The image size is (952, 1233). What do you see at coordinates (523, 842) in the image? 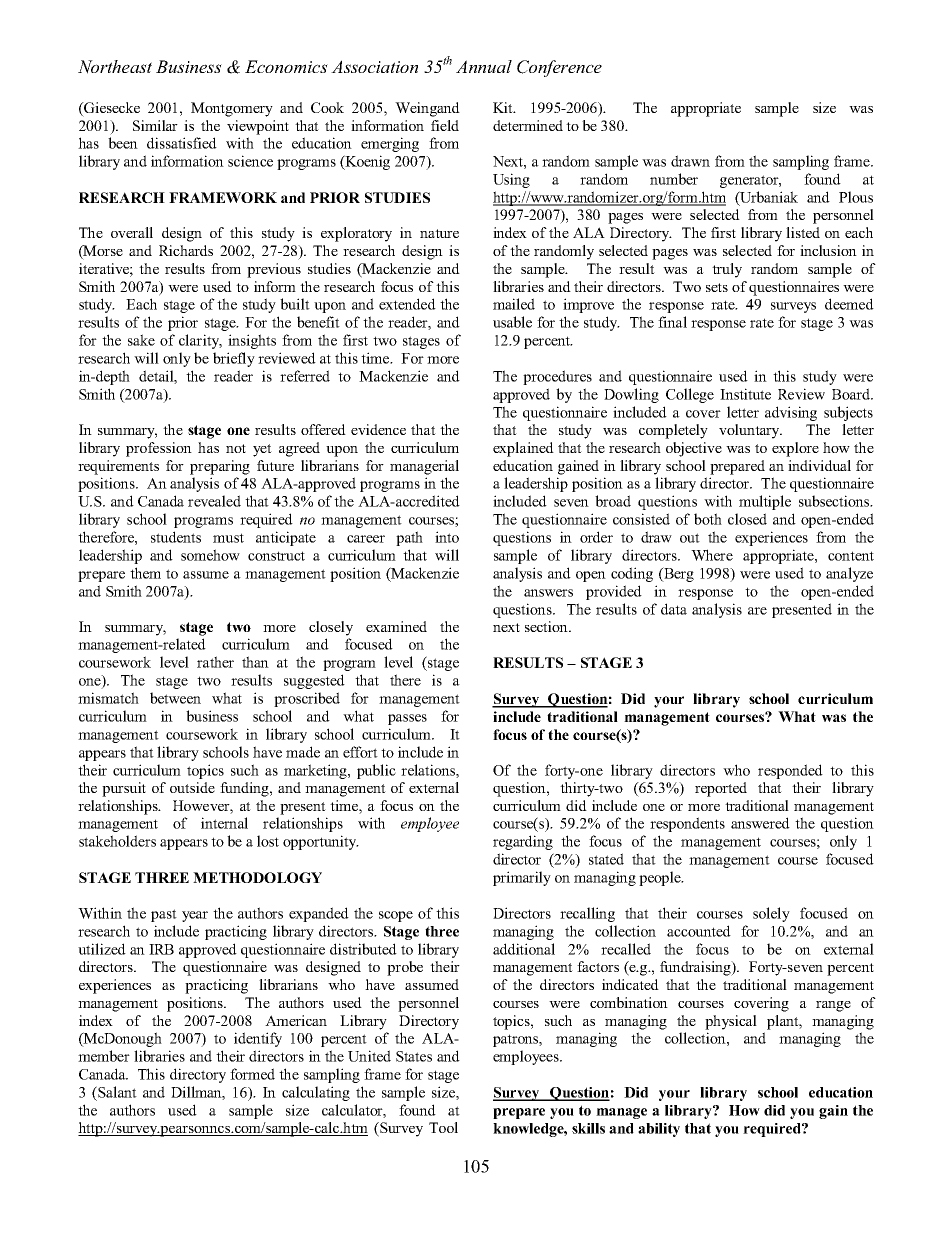
I see `regarding` at bounding box center [523, 842].
